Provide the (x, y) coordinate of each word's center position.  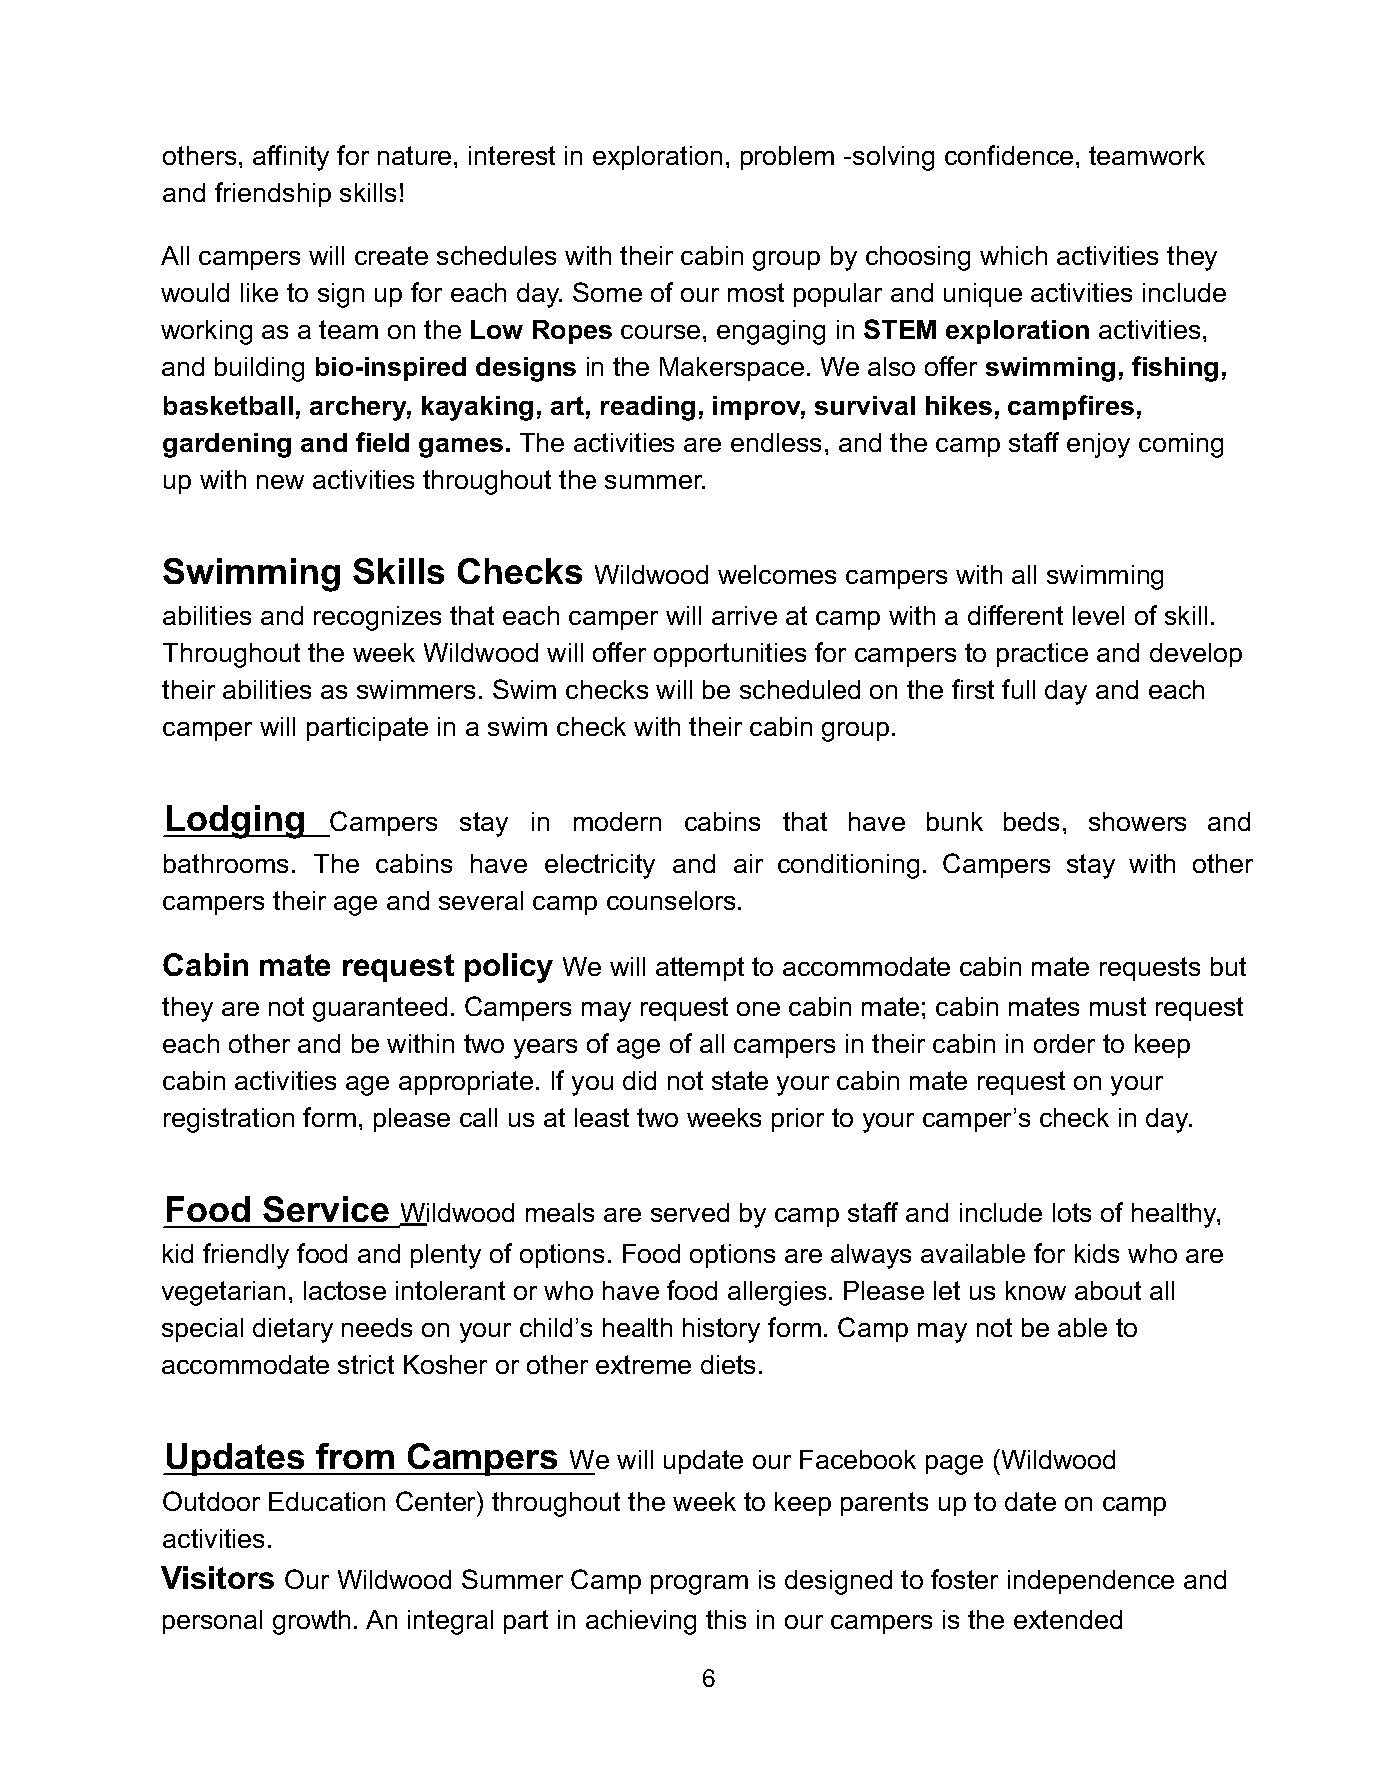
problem (787, 158)
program (699, 1585)
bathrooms (226, 863)
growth (311, 1622)
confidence (1009, 155)
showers (1137, 821)
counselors (671, 900)
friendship (273, 194)
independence (1091, 1582)
